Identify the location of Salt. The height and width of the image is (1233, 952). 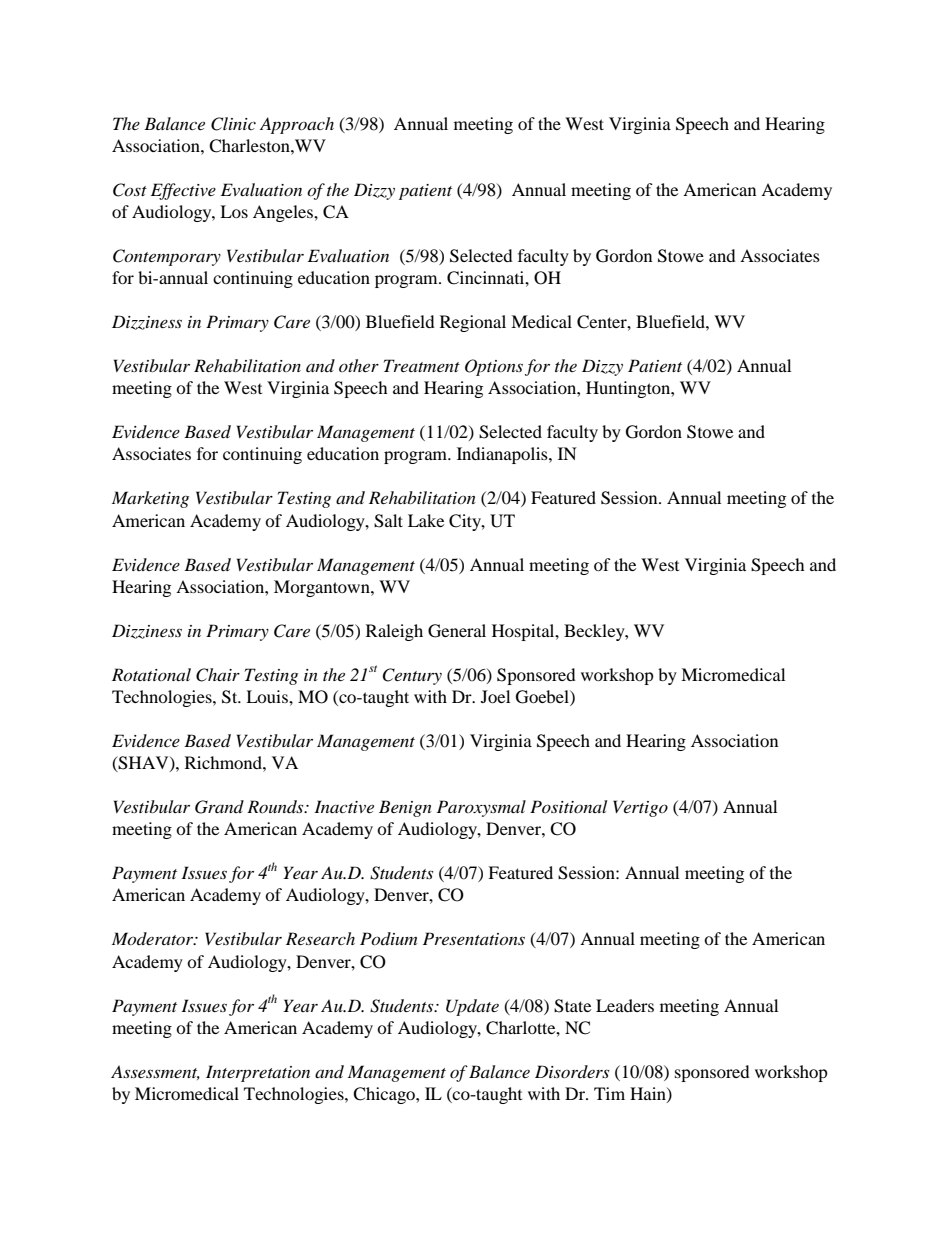
(388, 521).
